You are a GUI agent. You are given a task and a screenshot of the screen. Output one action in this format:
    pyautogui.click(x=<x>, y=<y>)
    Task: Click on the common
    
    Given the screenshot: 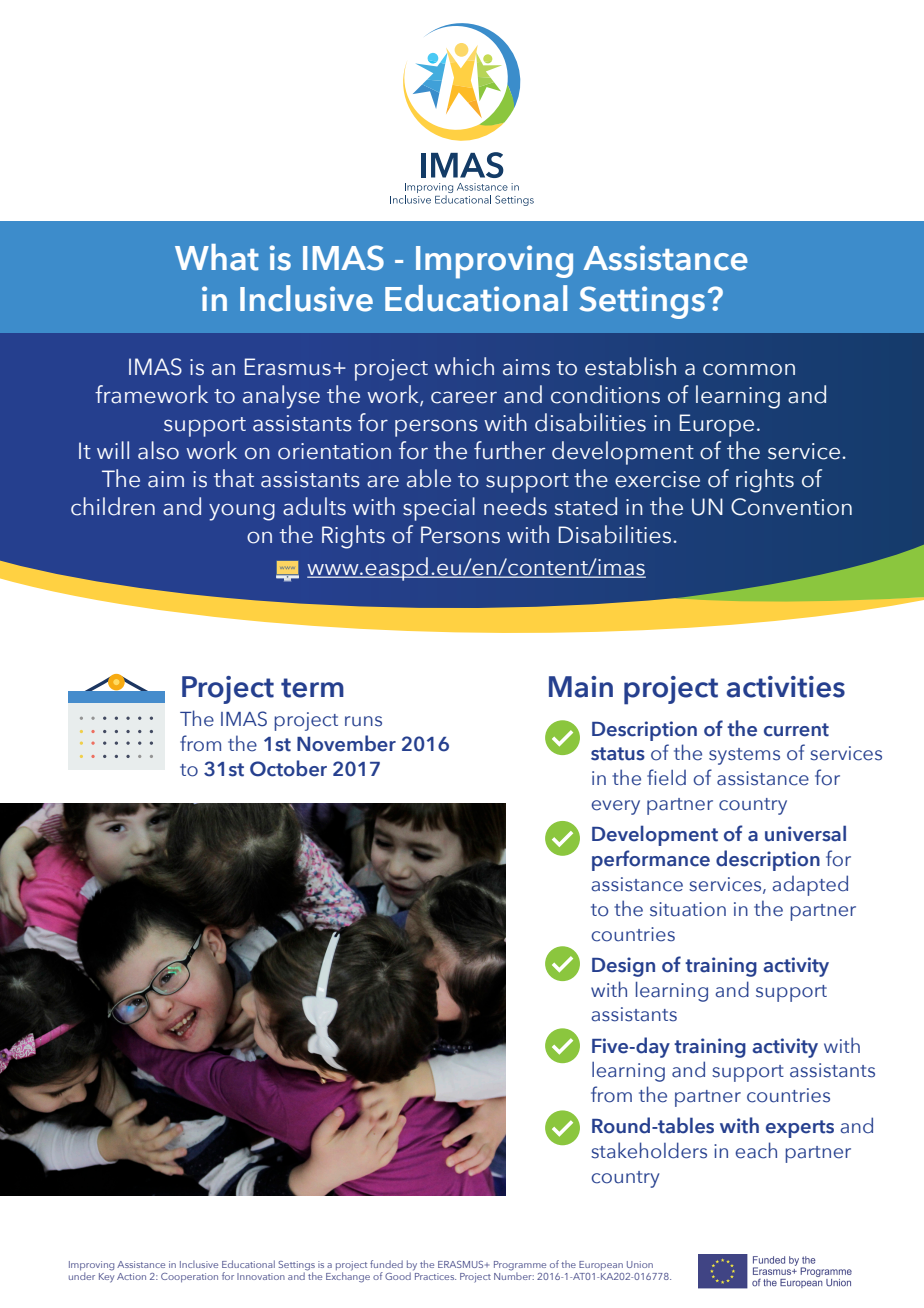 What is the action you would take?
    pyautogui.click(x=749, y=369)
